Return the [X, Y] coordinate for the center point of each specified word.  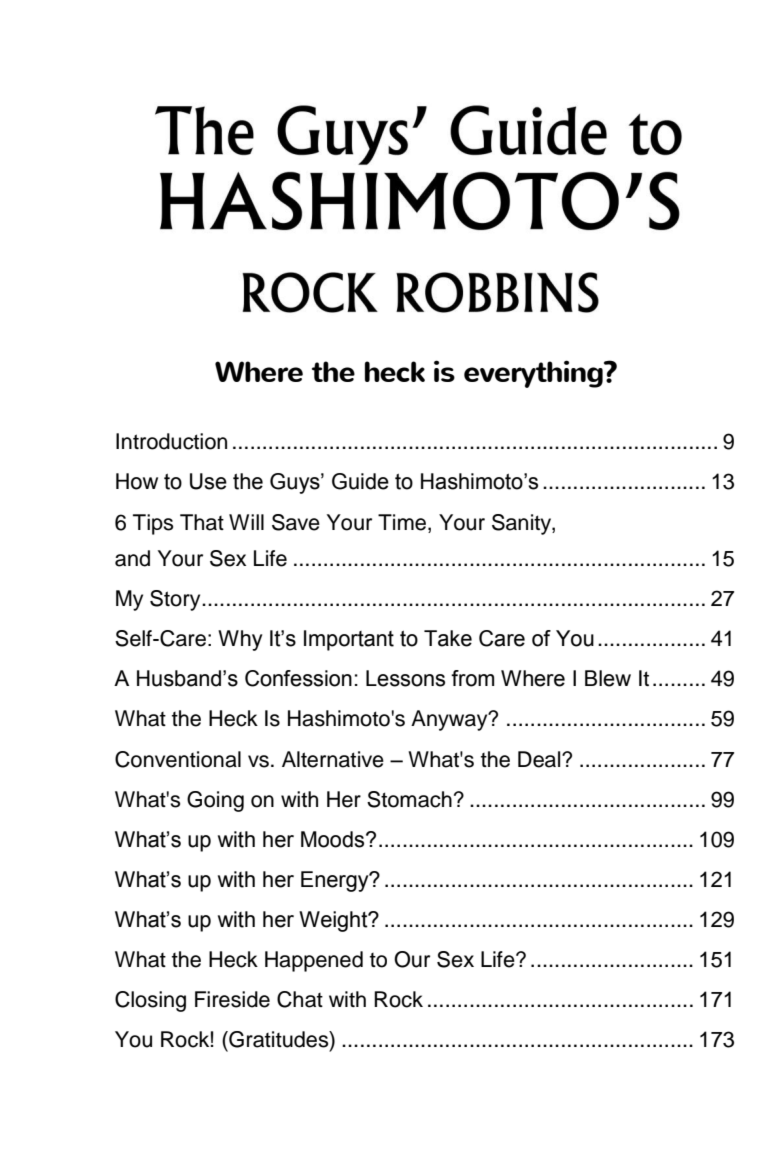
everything [534, 374]
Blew [608, 678]
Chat [300, 999]
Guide [360, 481]
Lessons [405, 678]
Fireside [232, 999]
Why [240, 640]
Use [208, 481]
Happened [314, 961]
